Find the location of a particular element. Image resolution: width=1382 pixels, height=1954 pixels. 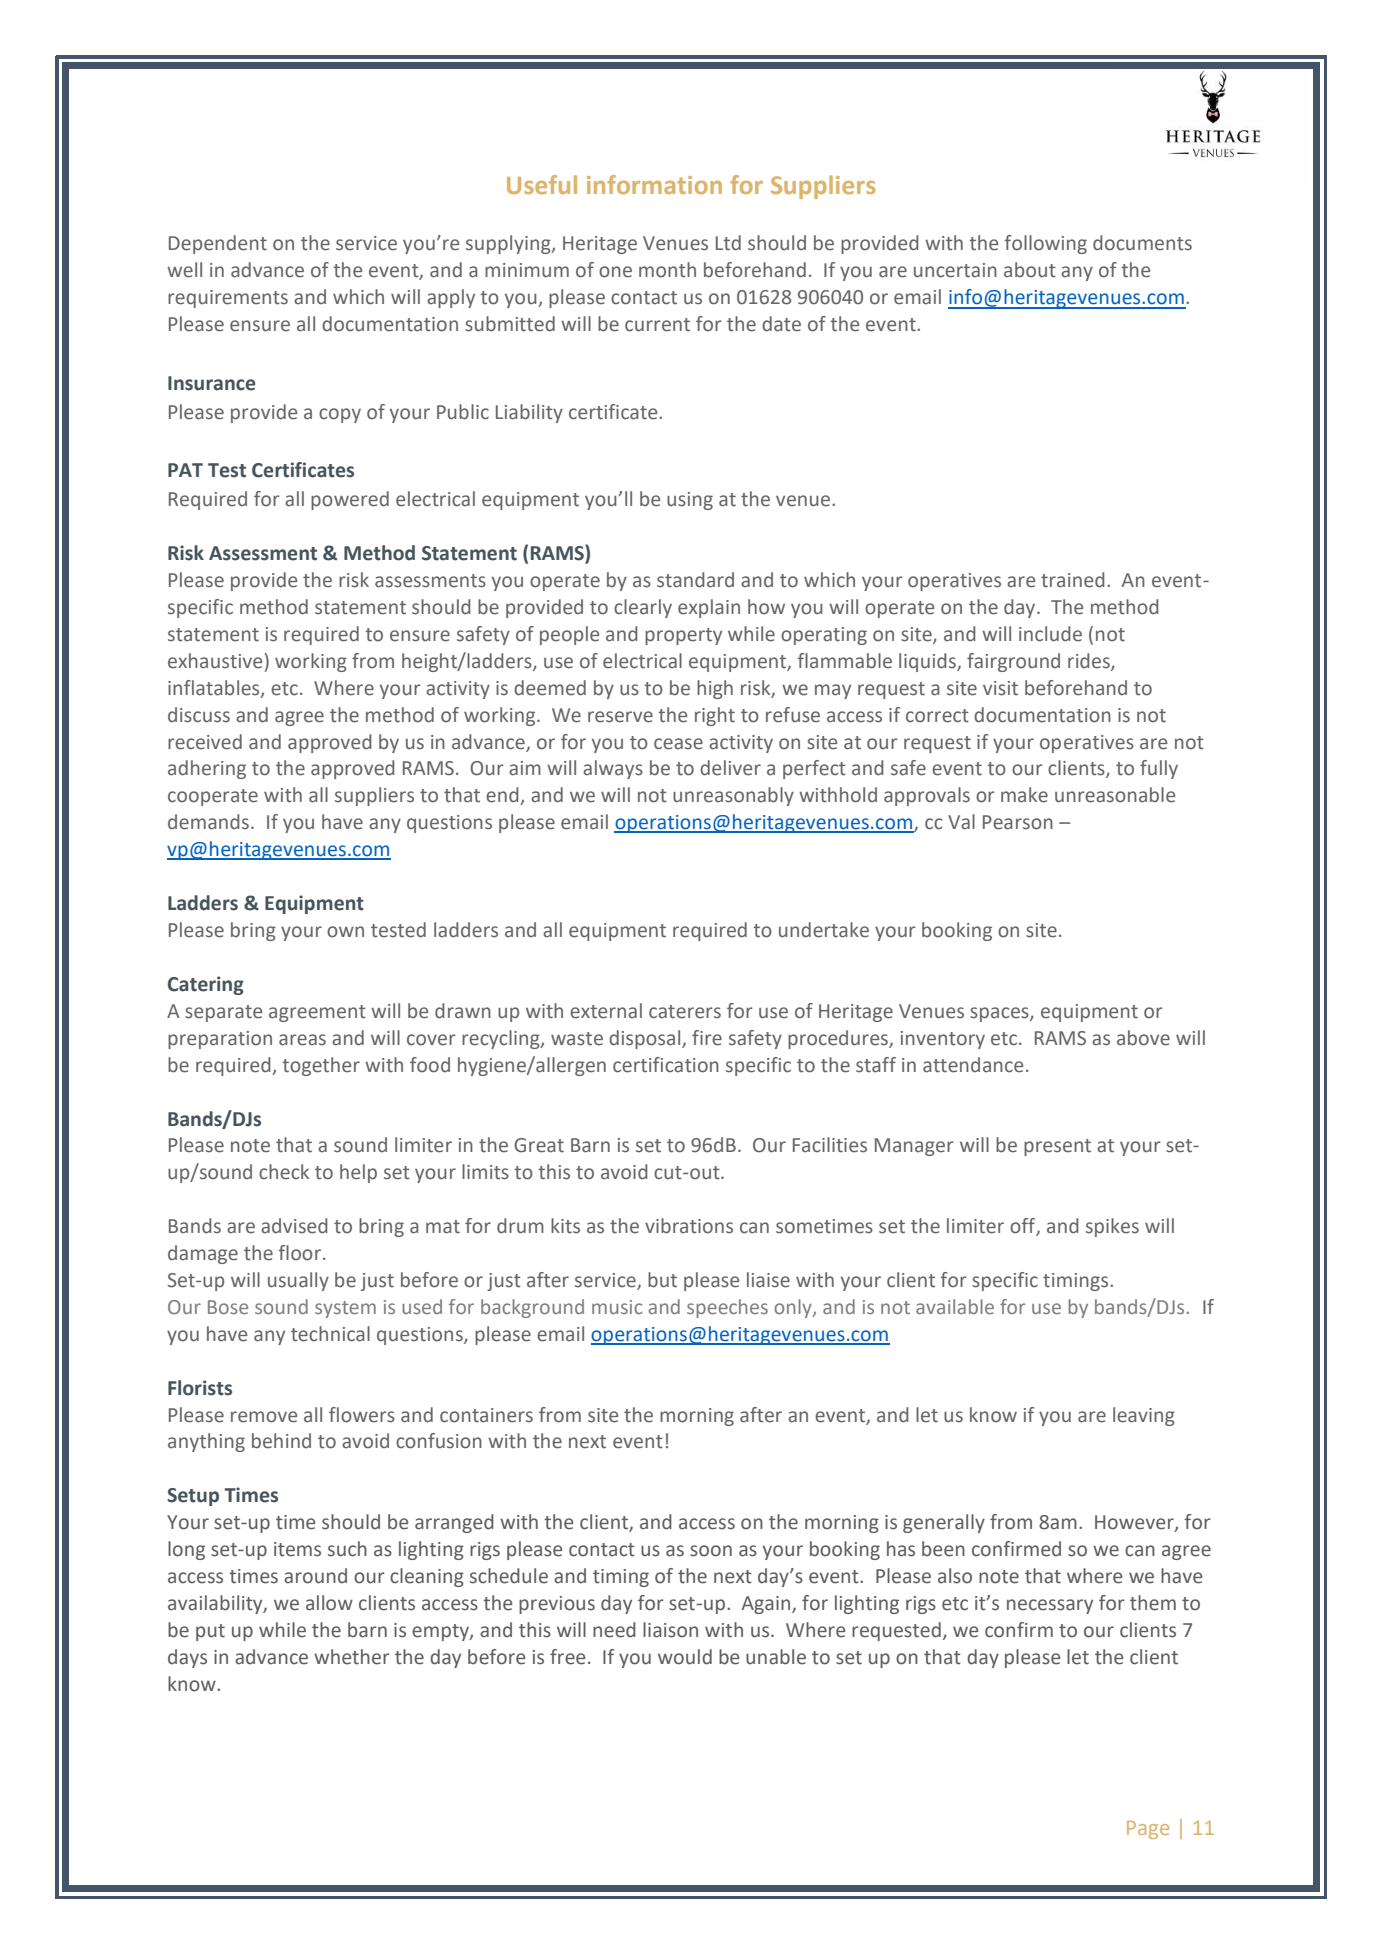

but is located at coordinates (662, 1280).
